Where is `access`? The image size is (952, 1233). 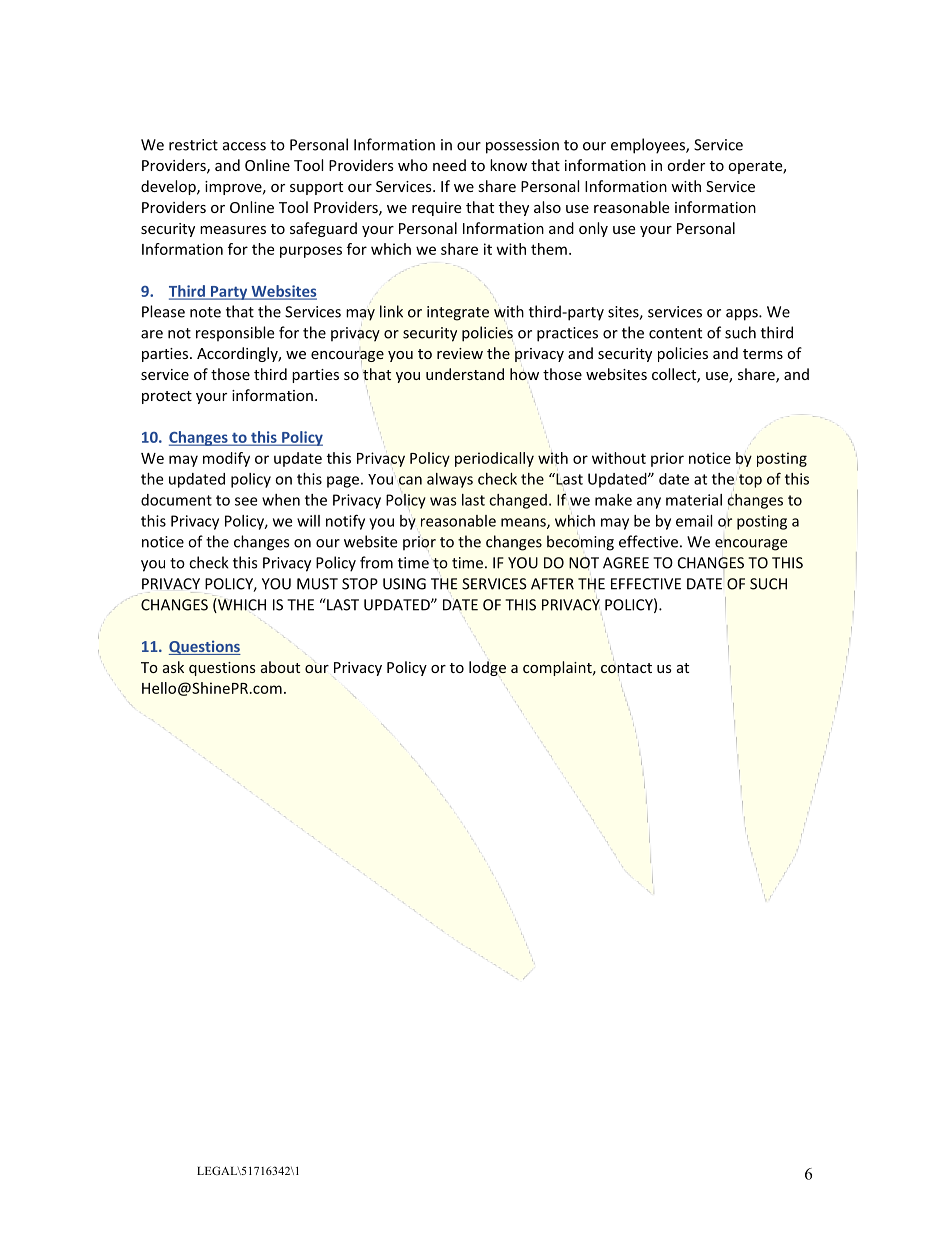
access is located at coordinates (244, 146).
